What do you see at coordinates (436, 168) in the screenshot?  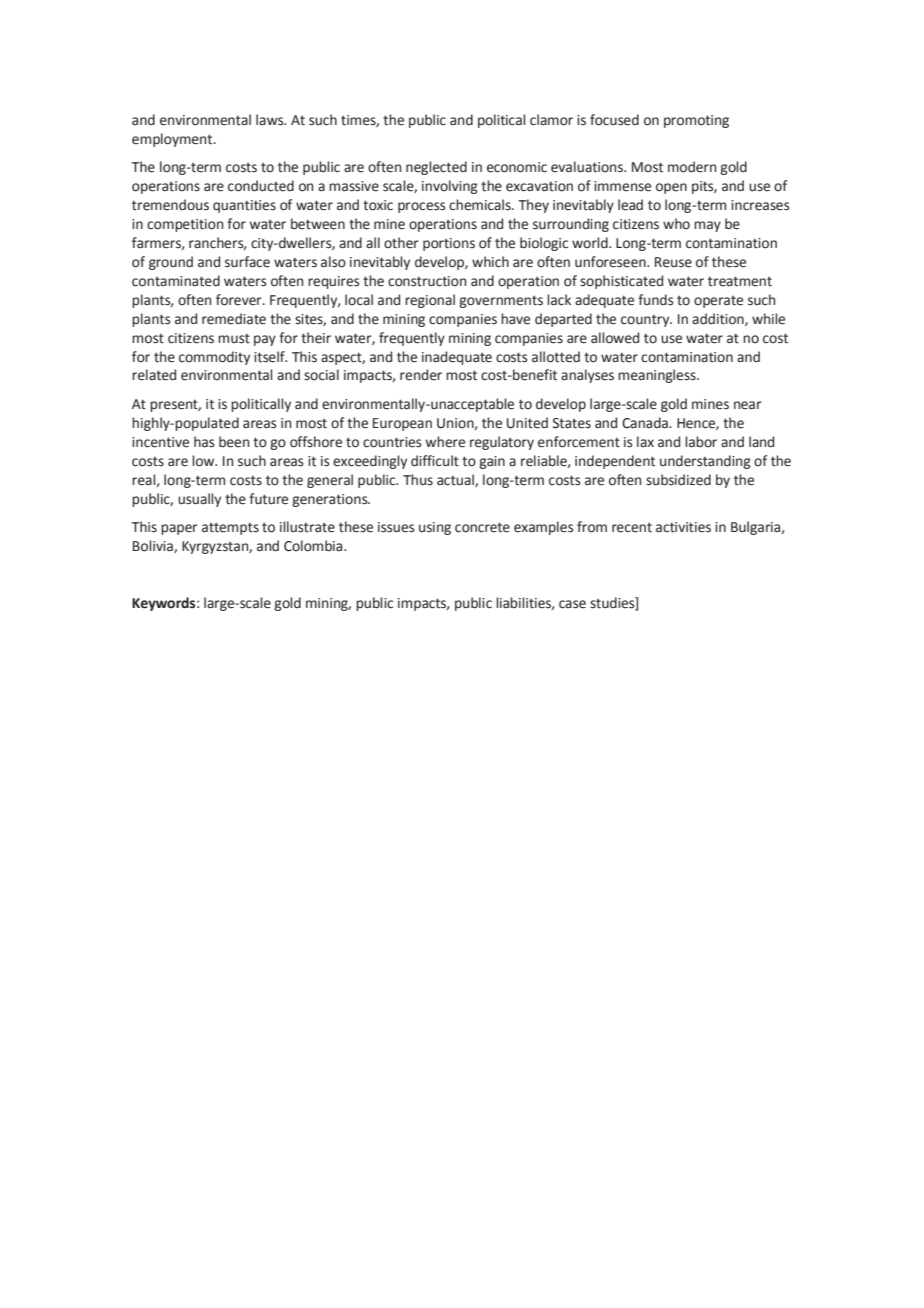 I see `neglected` at bounding box center [436, 168].
